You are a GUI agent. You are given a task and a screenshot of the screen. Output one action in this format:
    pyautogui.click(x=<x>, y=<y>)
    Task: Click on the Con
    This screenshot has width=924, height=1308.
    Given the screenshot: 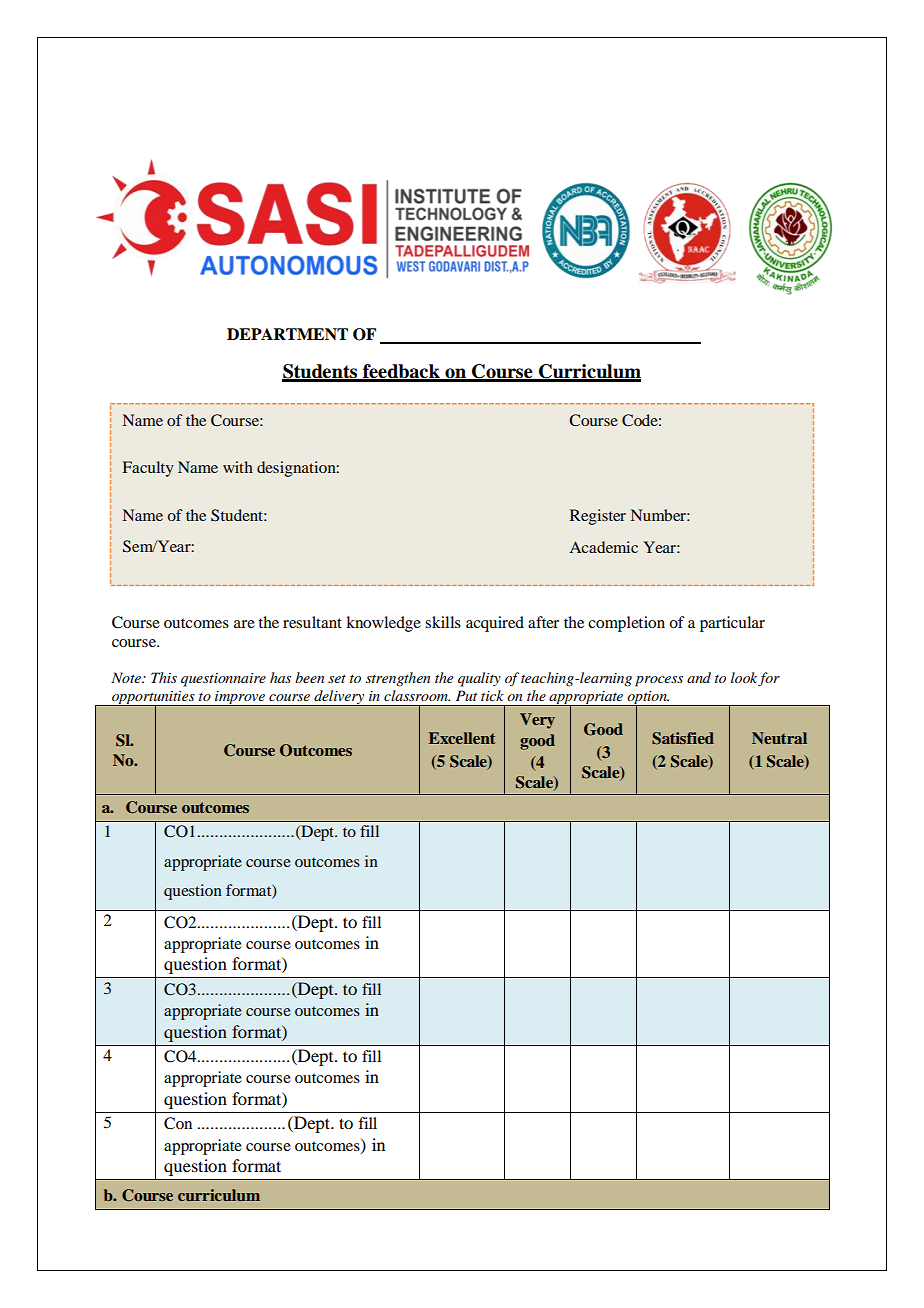 What is the action you would take?
    pyautogui.click(x=178, y=1123)
